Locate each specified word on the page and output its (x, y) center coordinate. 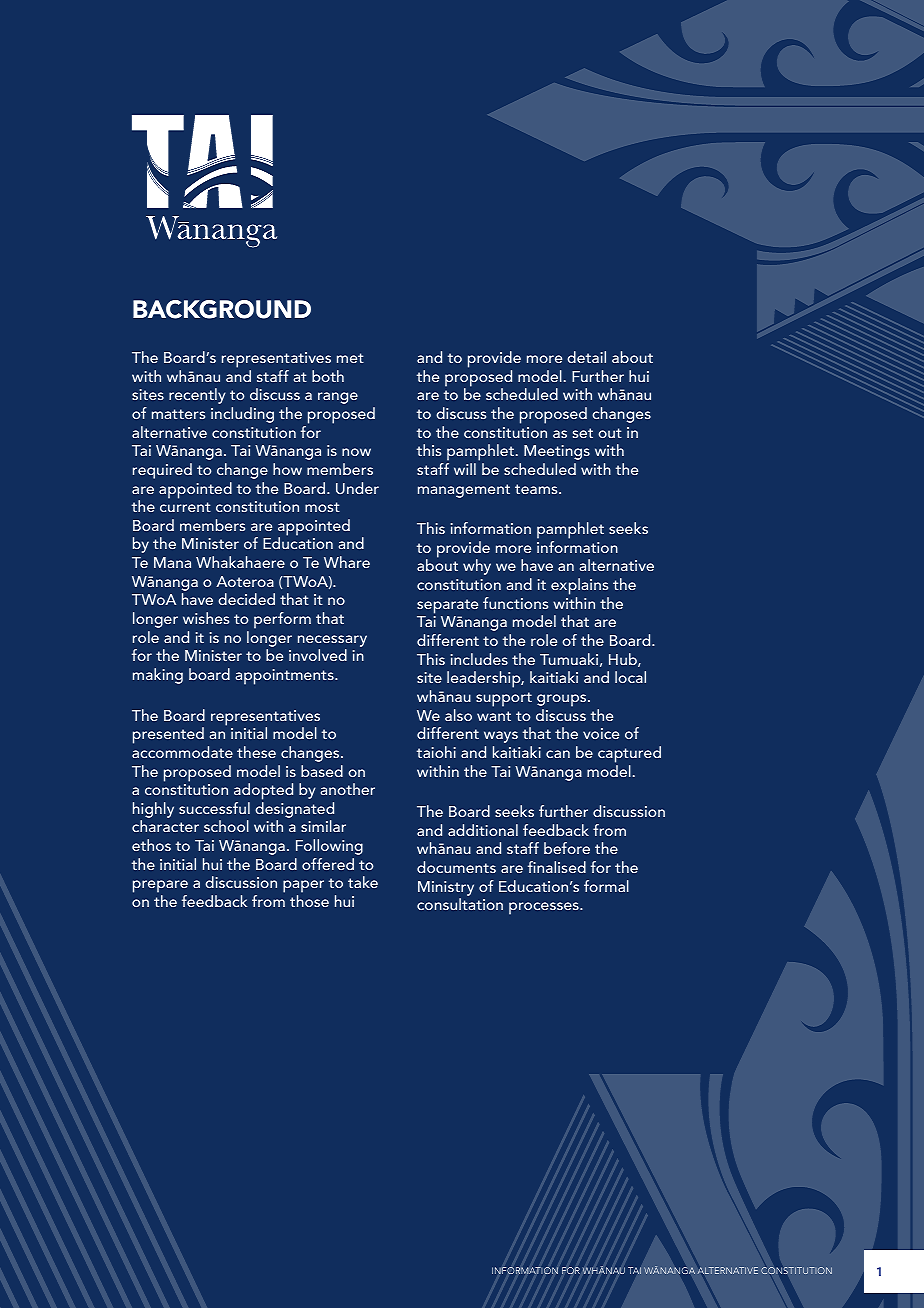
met (350, 358)
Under (357, 488)
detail (586, 357)
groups (563, 700)
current (185, 507)
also (458, 715)
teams (537, 489)
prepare (160, 888)
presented (168, 735)
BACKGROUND (222, 309)
